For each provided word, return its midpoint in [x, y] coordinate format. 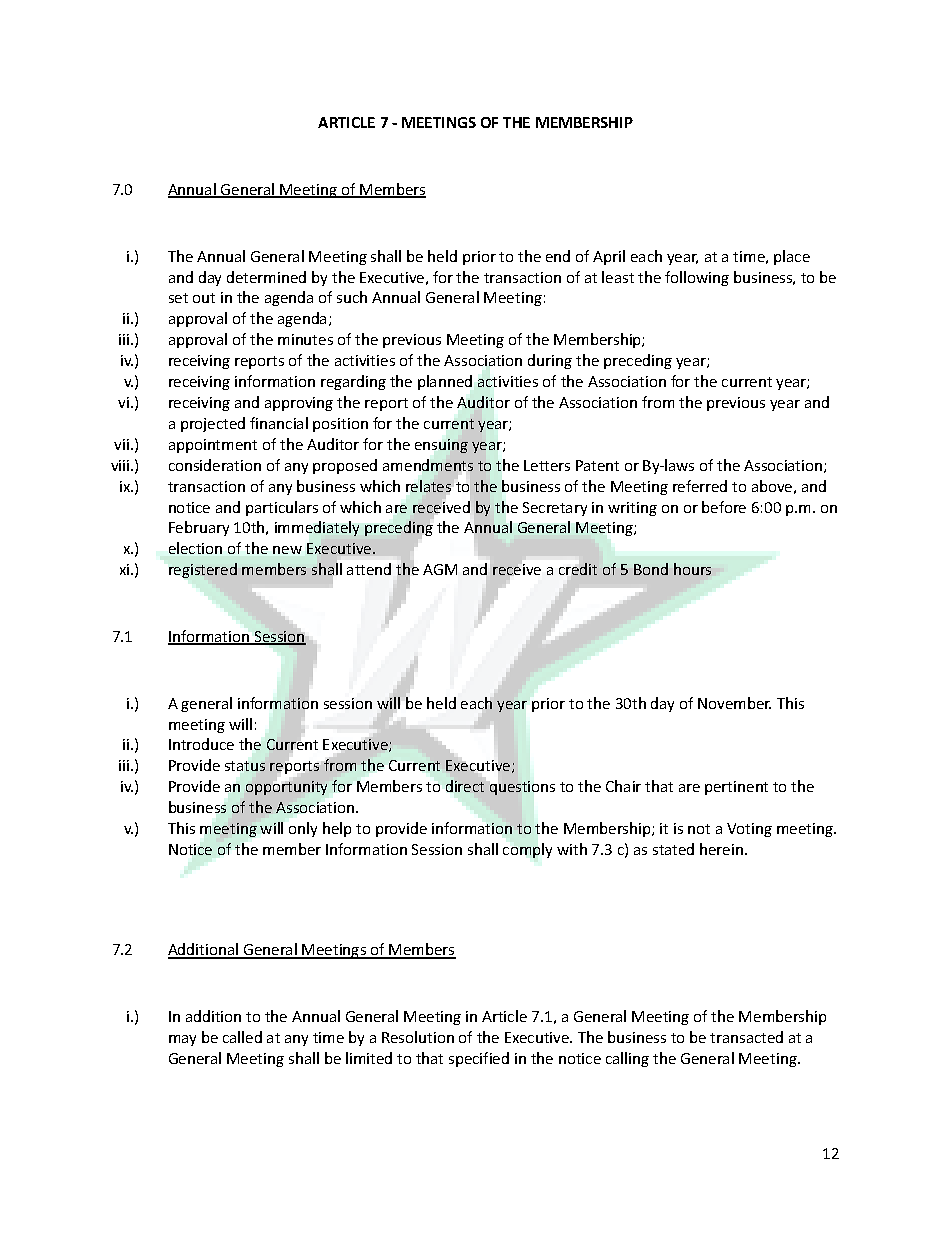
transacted [746, 1037]
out [204, 298]
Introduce [201, 744]
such [352, 297]
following [697, 278]
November [734, 703]
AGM [440, 569]
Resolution [418, 1037]
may [182, 1040]
